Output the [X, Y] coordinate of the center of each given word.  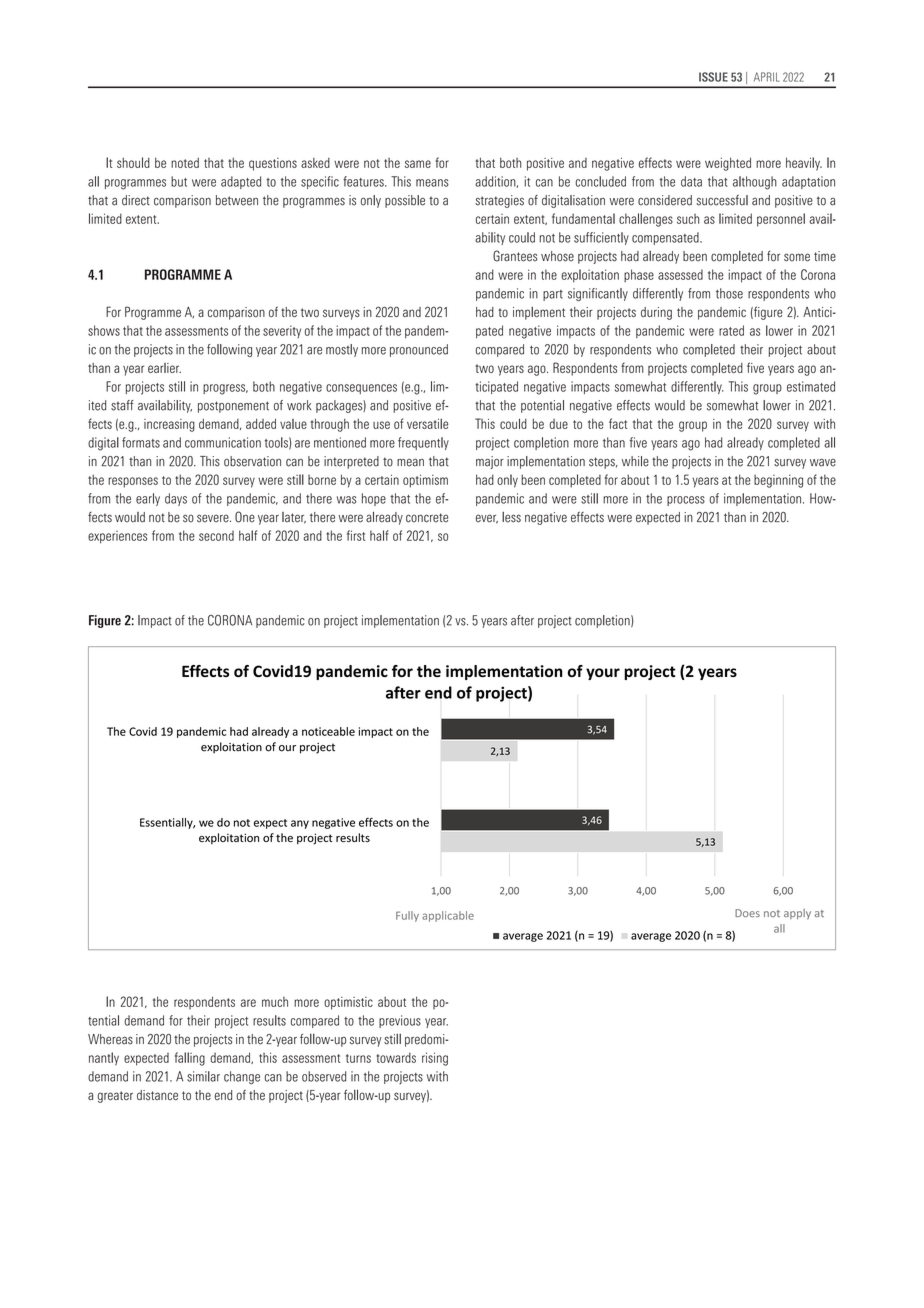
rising [435, 1059]
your [603, 674]
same [418, 164]
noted [185, 163]
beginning [778, 481]
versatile [427, 424]
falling [190, 1059]
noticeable [328, 731]
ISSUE [713, 77]
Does [747, 913]
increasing [169, 425]
